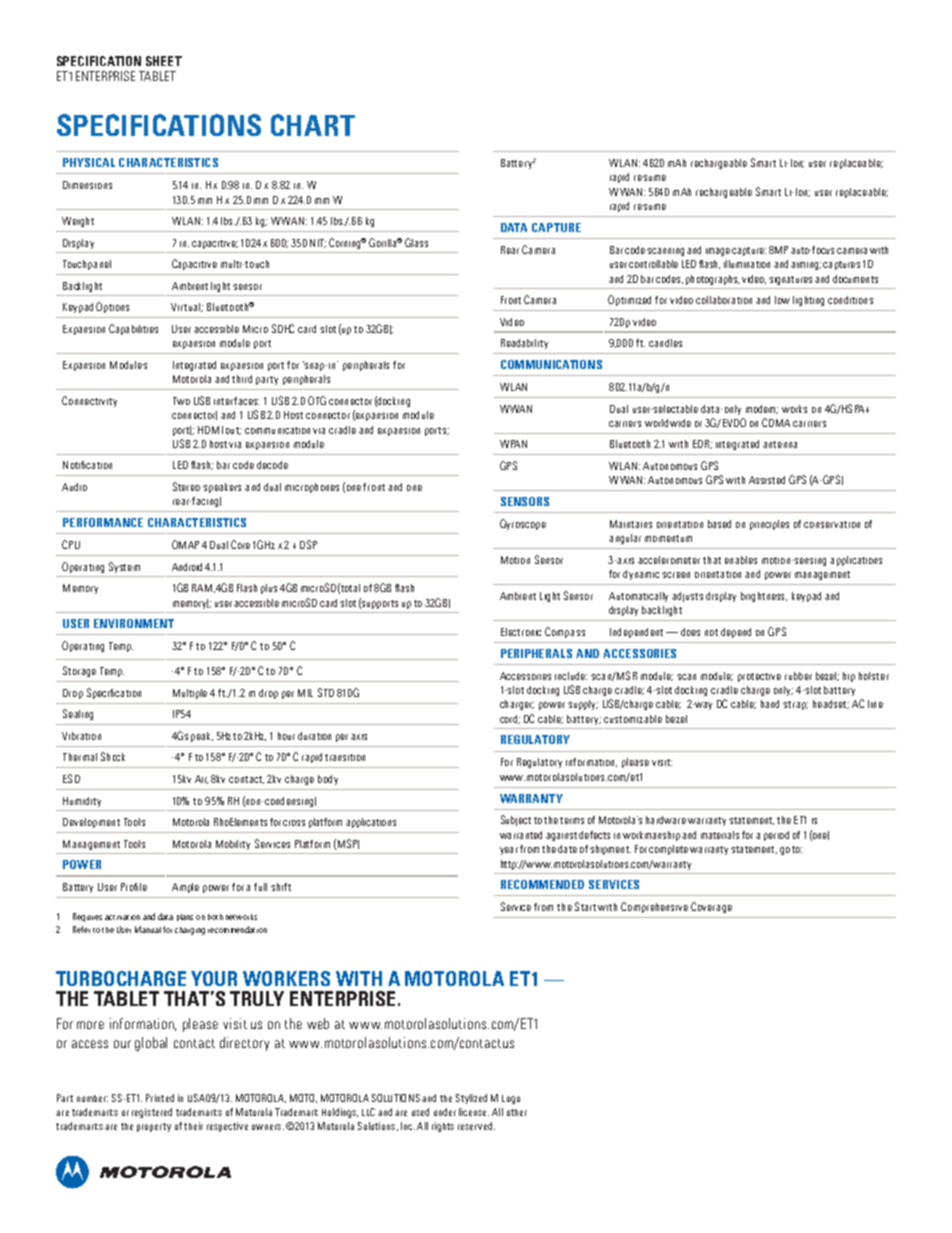 This screenshot has width=952, height=1233. What do you see at coordinates (509, 851) in the screenshot?
I see `year` at bounding box center [509, 851].
